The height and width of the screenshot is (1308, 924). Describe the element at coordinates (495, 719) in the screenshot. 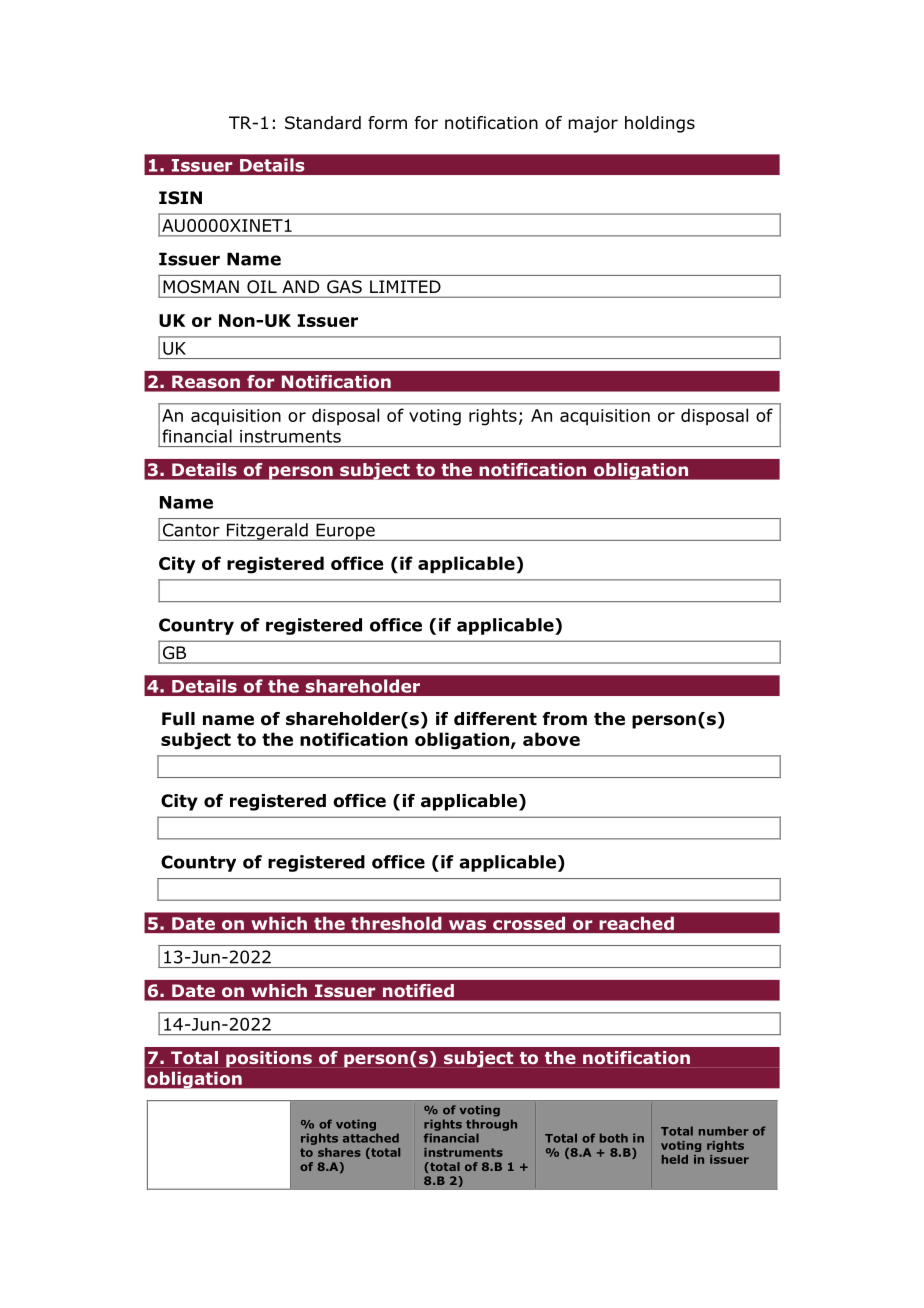

I see `different` at that location.
